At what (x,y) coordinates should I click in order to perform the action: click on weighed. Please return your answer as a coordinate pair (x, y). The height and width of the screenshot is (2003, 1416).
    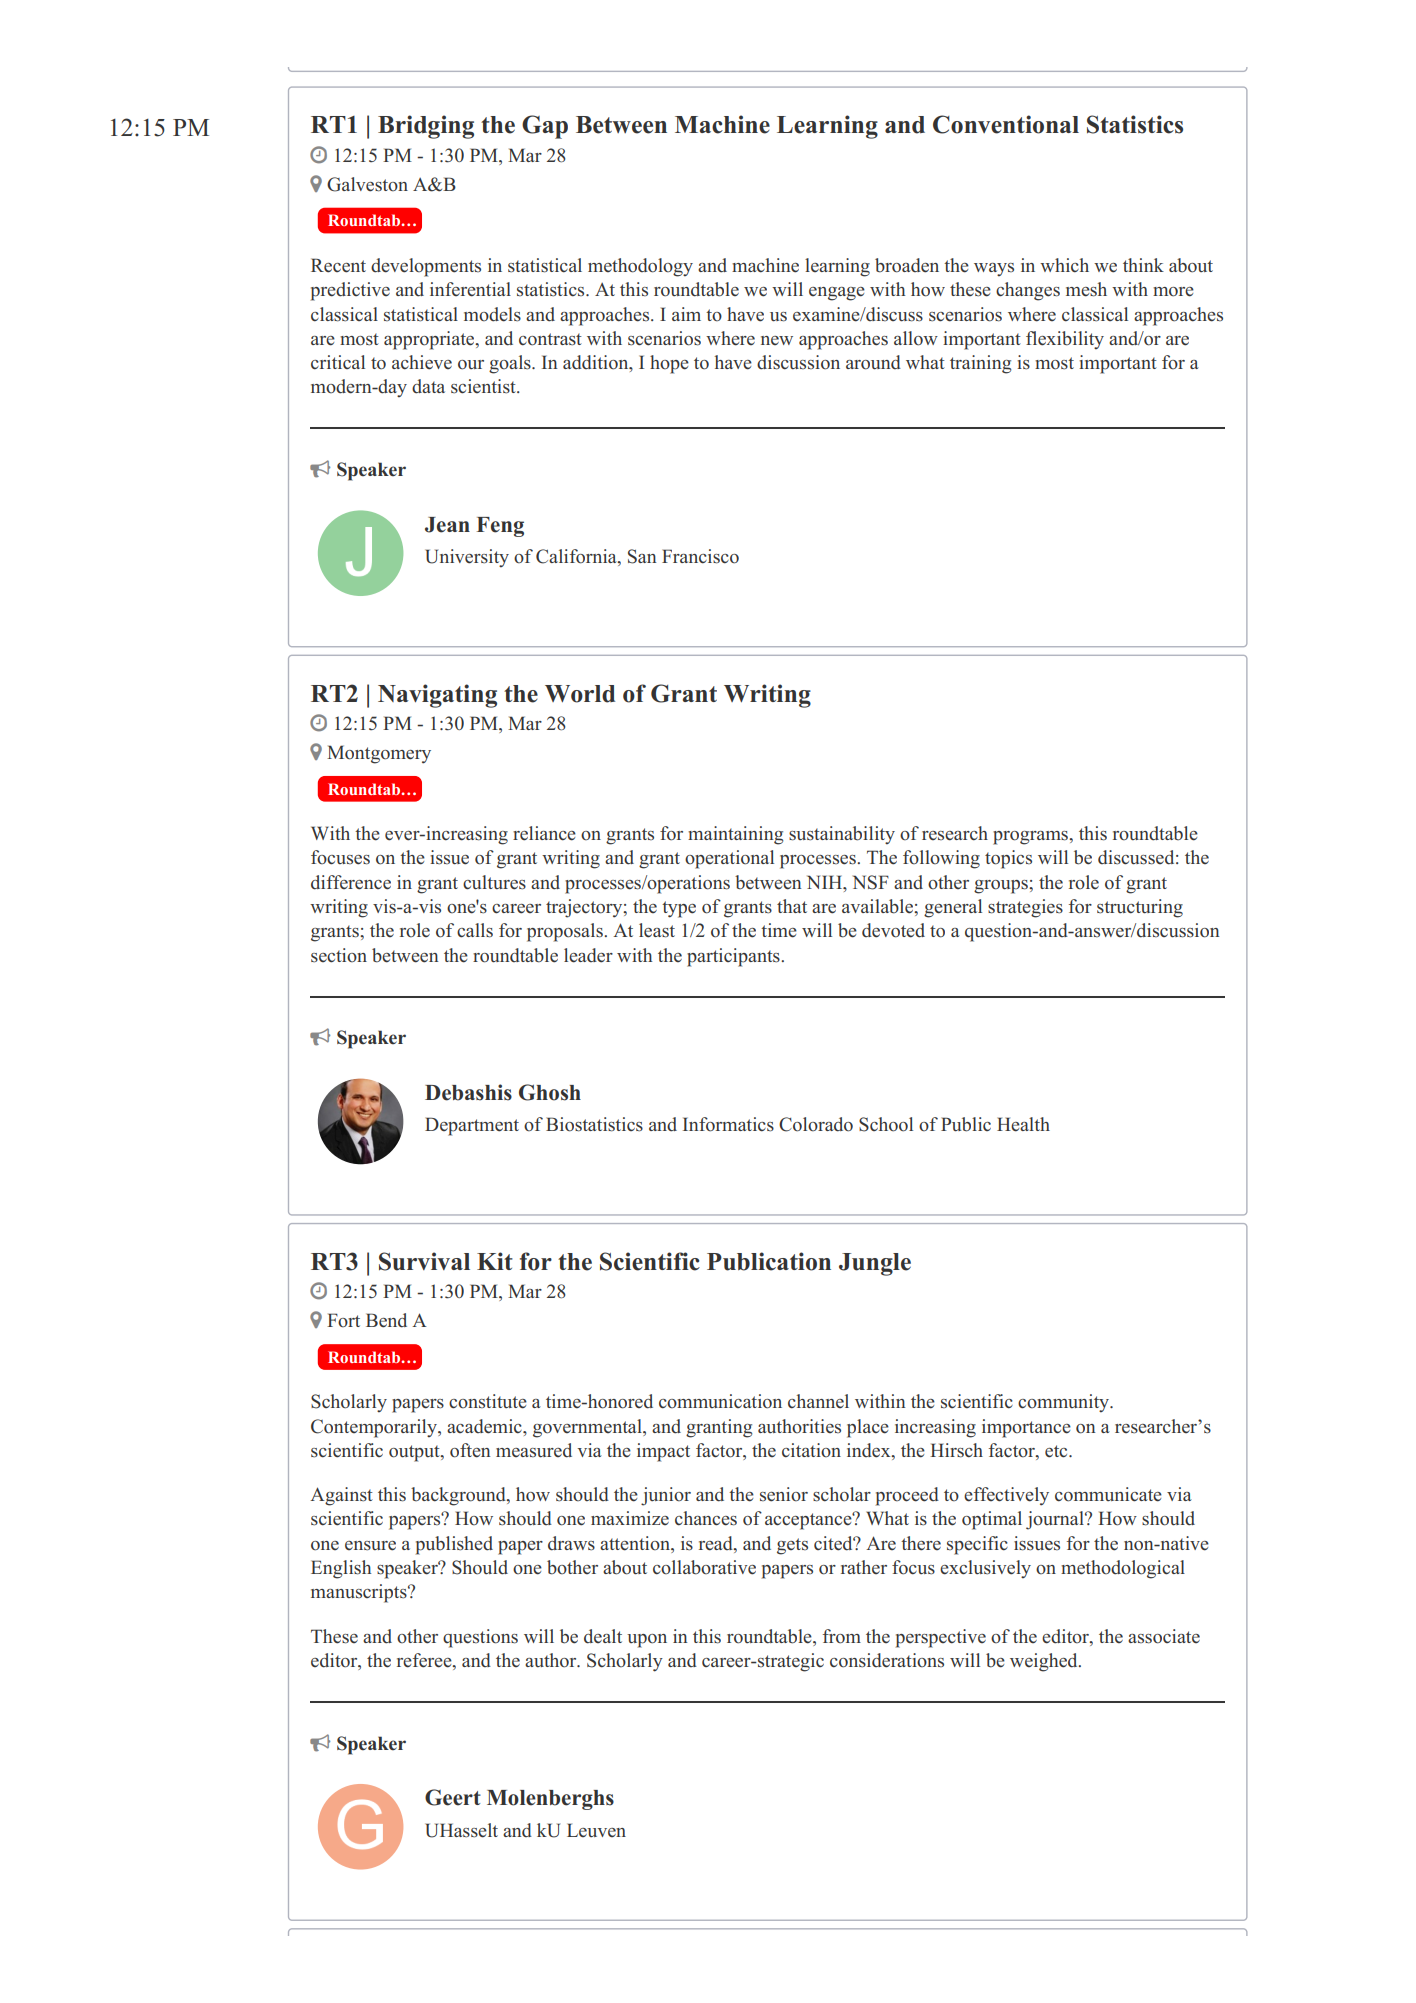
    Looking at the image, I should click on (1045, 1662).
